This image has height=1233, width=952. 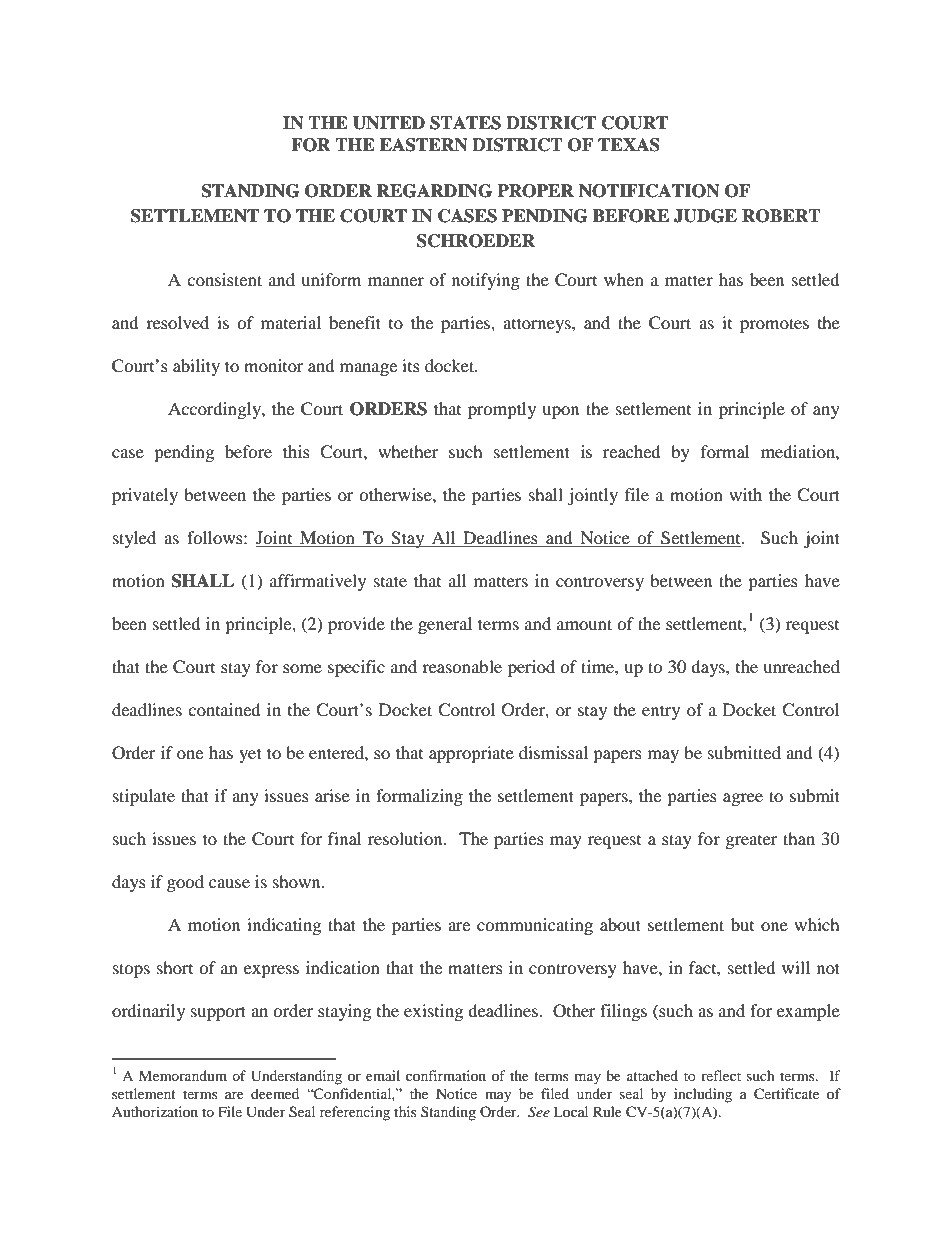 What do you see at coordinates (752, 842) in the image?
I see `greater` at bounding box center [752, 842].
